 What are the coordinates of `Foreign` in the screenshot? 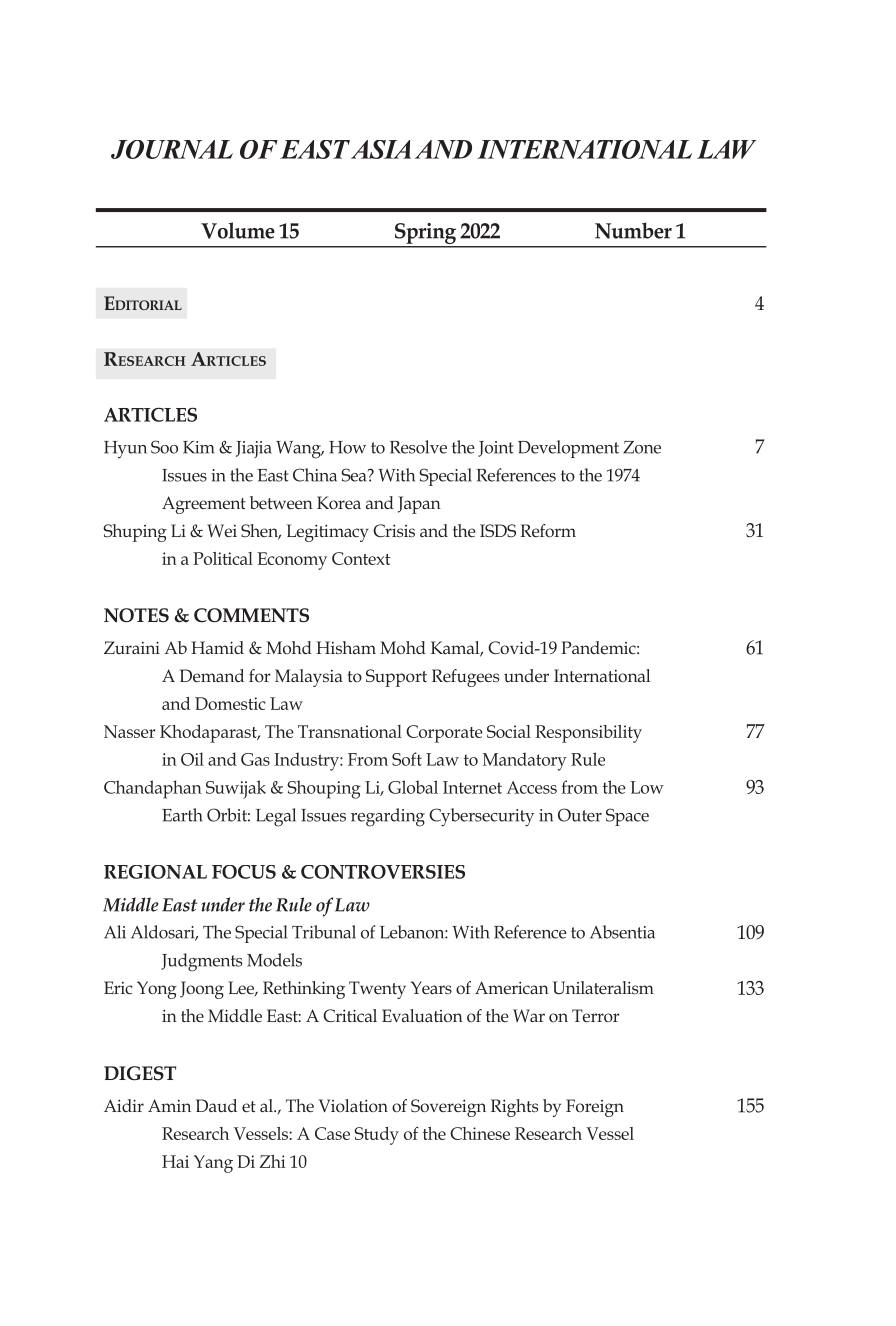 It's located at (595, 1108).
